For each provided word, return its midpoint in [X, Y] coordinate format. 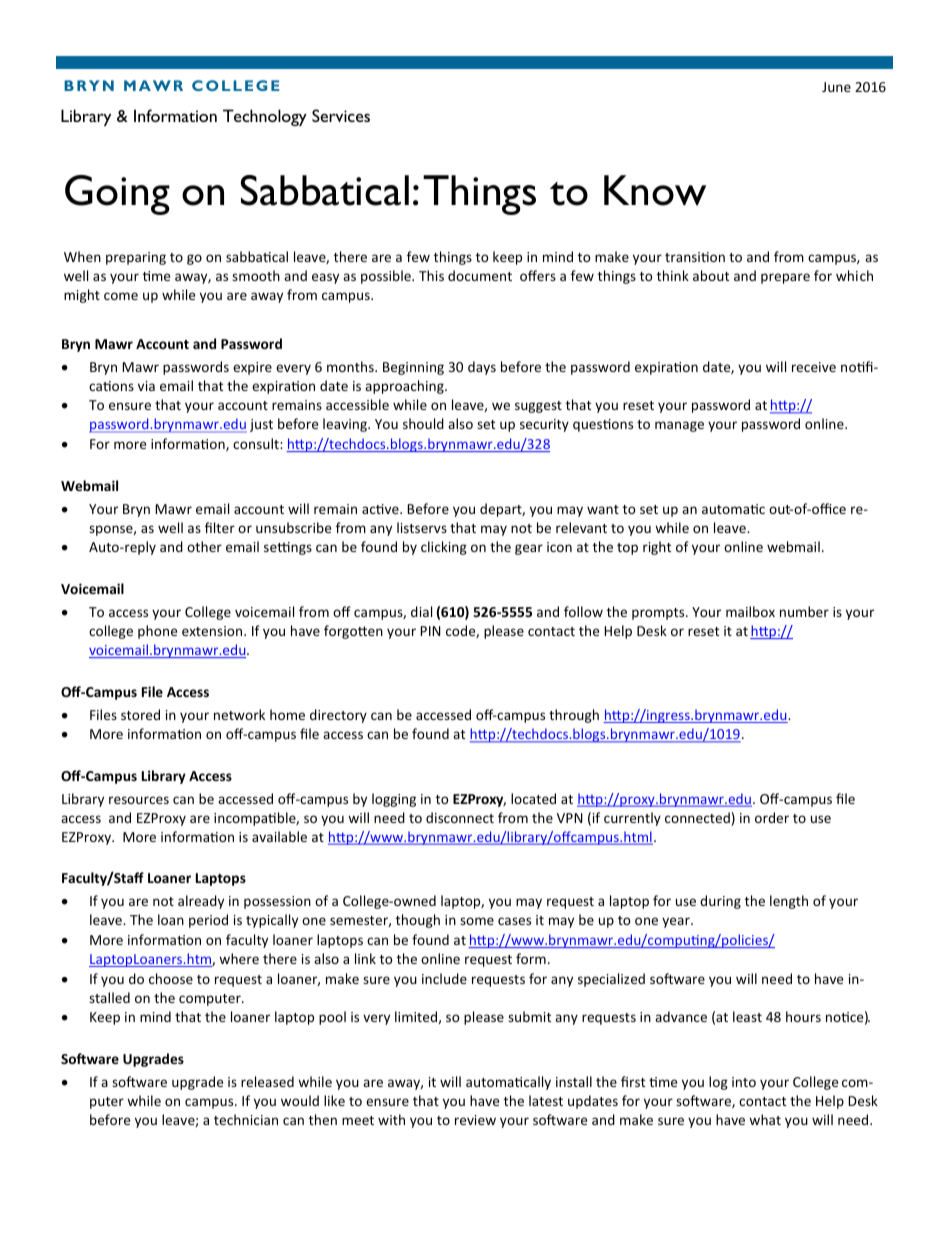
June [836, 87]
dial [421, 611]
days [482, 368]
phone [157, 632]
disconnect [460, 817]
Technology [265, 117]
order [772, 817]
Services [341, 115]
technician [246, 1119]
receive [814, 367]
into [744, 1082]
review [475, 1120]
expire [252, 368]
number [804, 611]
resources [139, 800]
